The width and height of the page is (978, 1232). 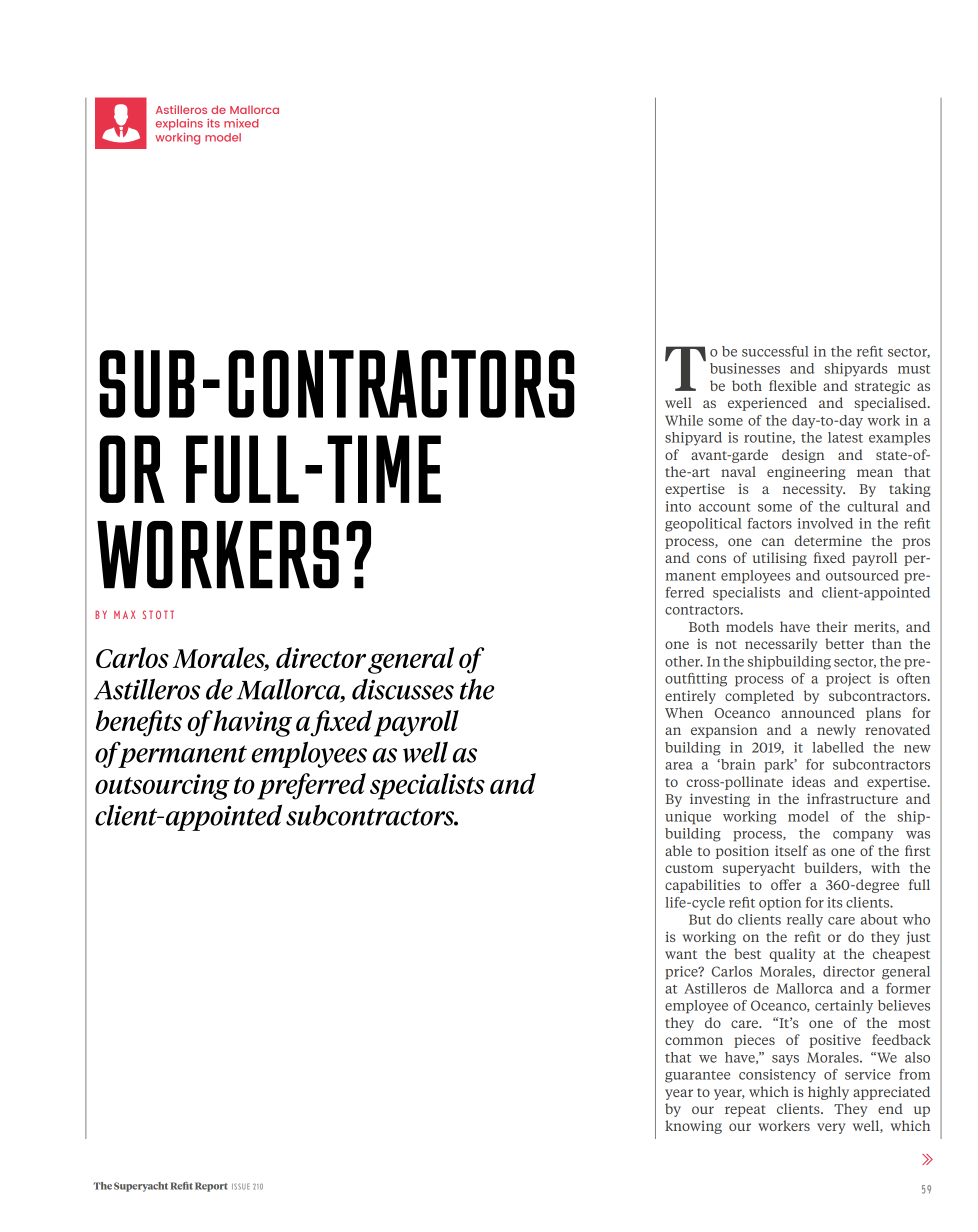 I want to click on really, so click(x=805, y=921).
